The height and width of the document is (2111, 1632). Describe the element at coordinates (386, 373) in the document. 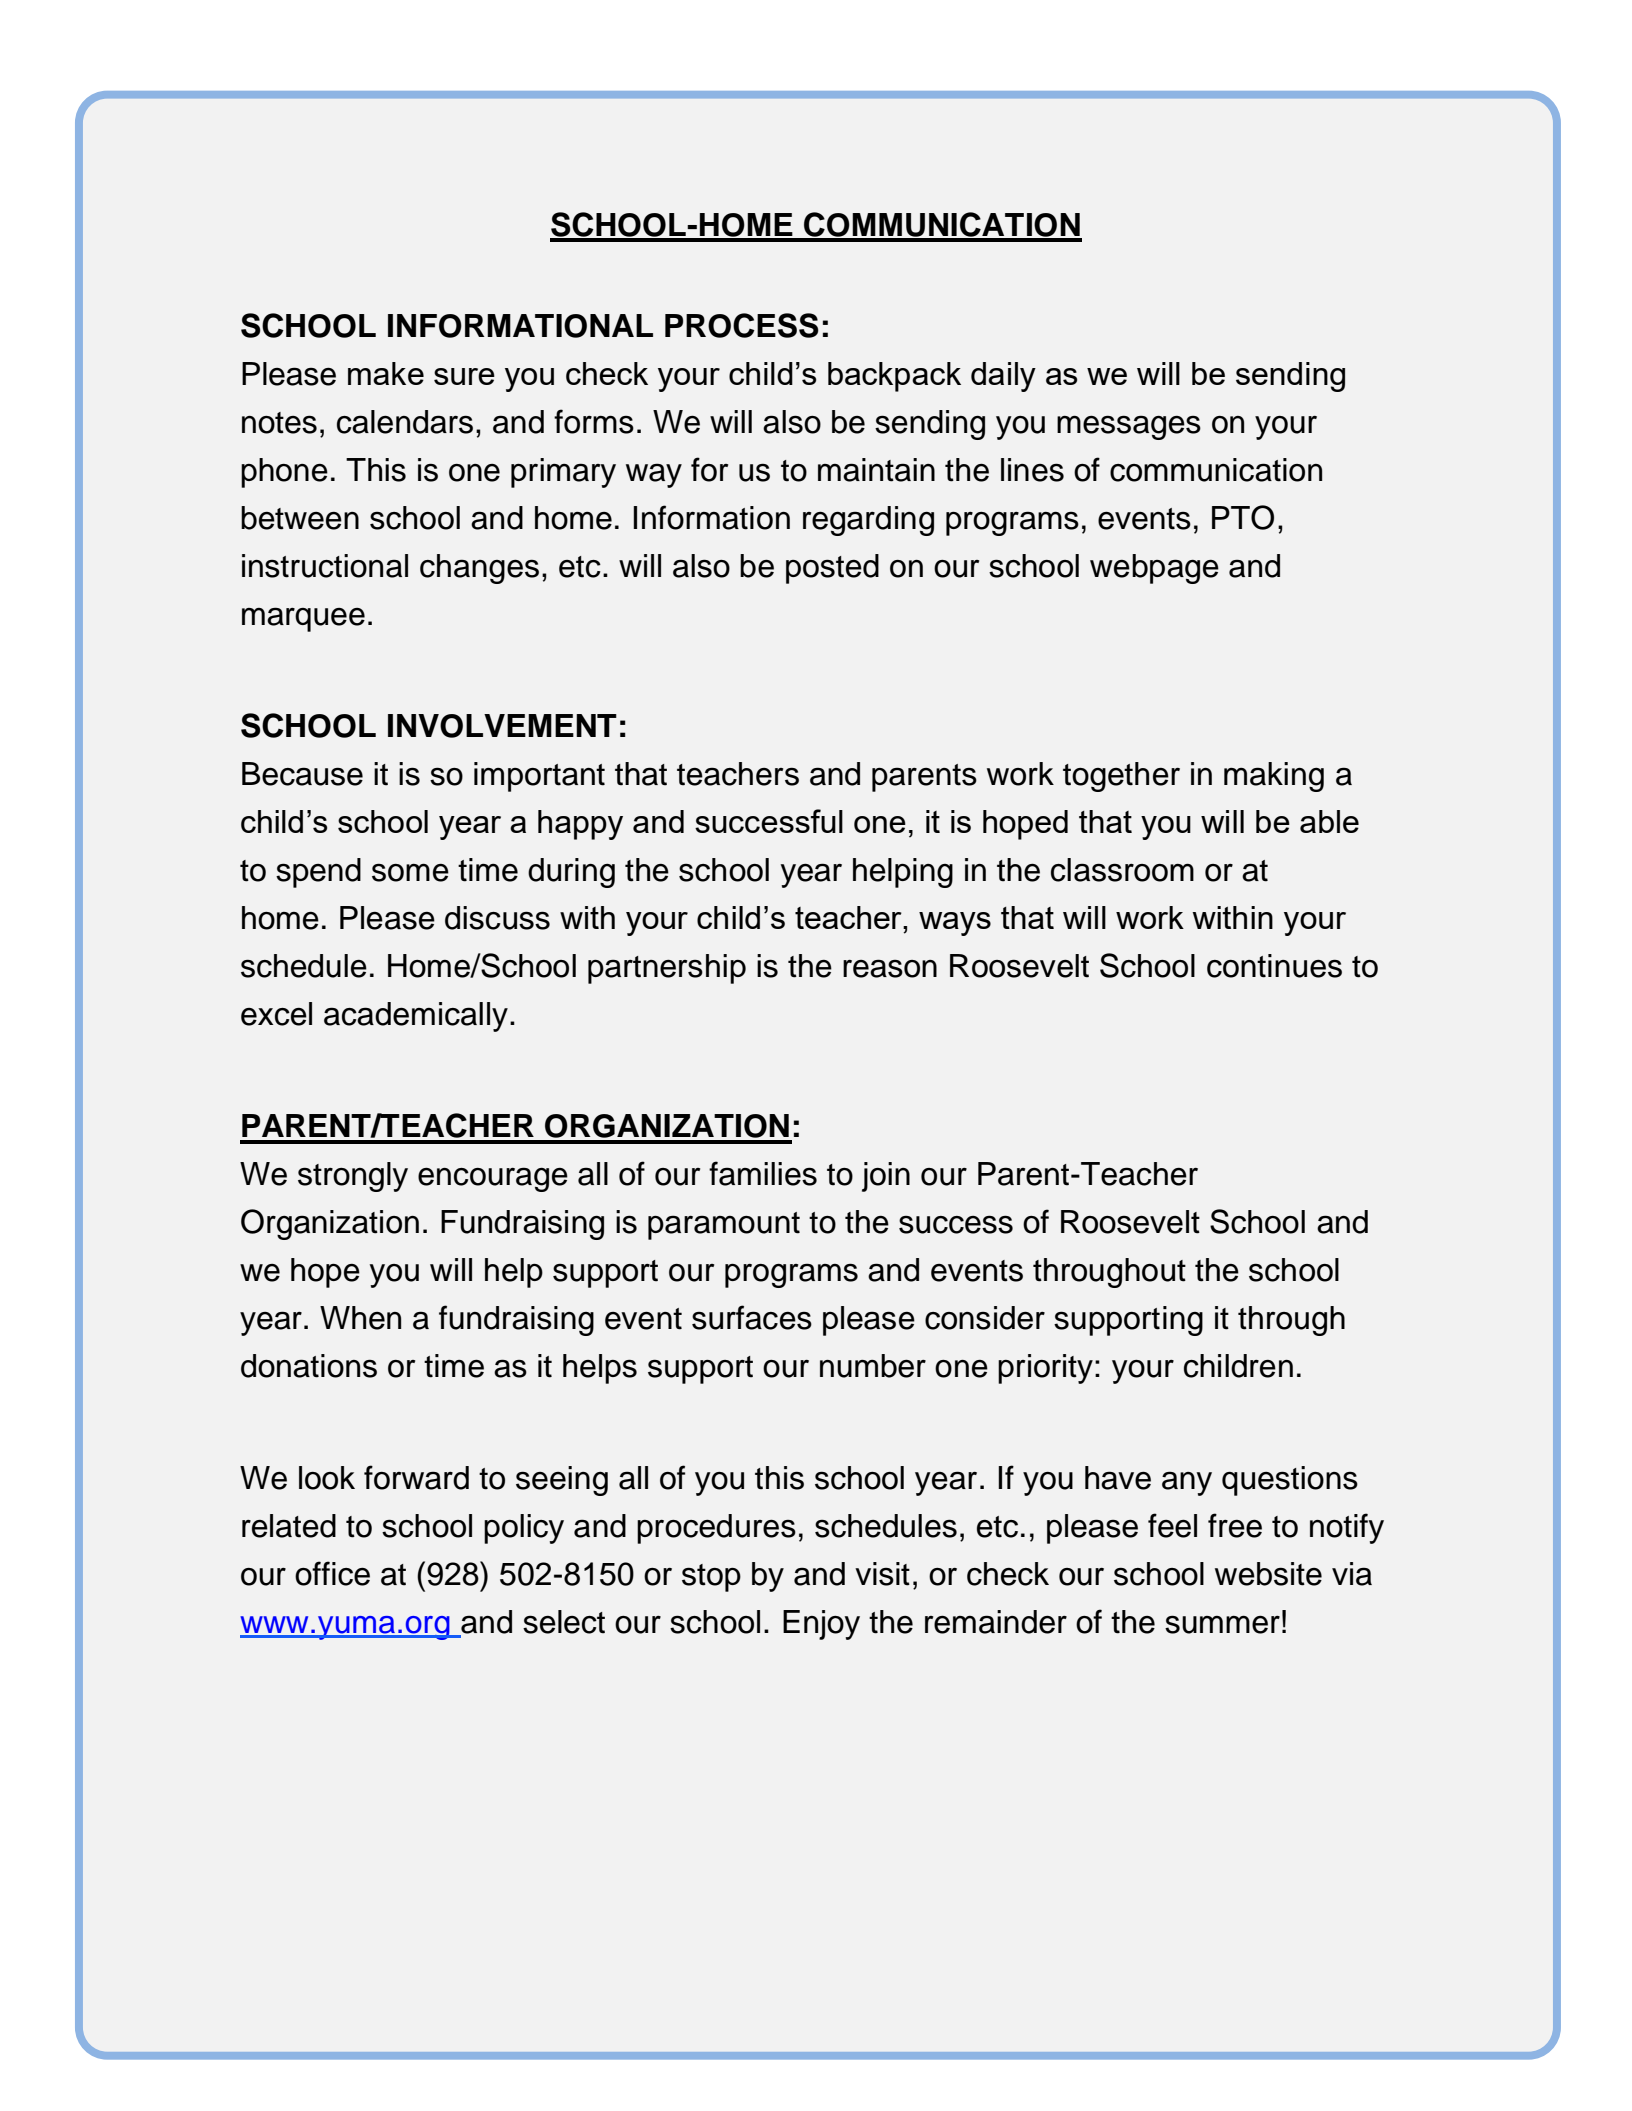

I see `make` at that location.
